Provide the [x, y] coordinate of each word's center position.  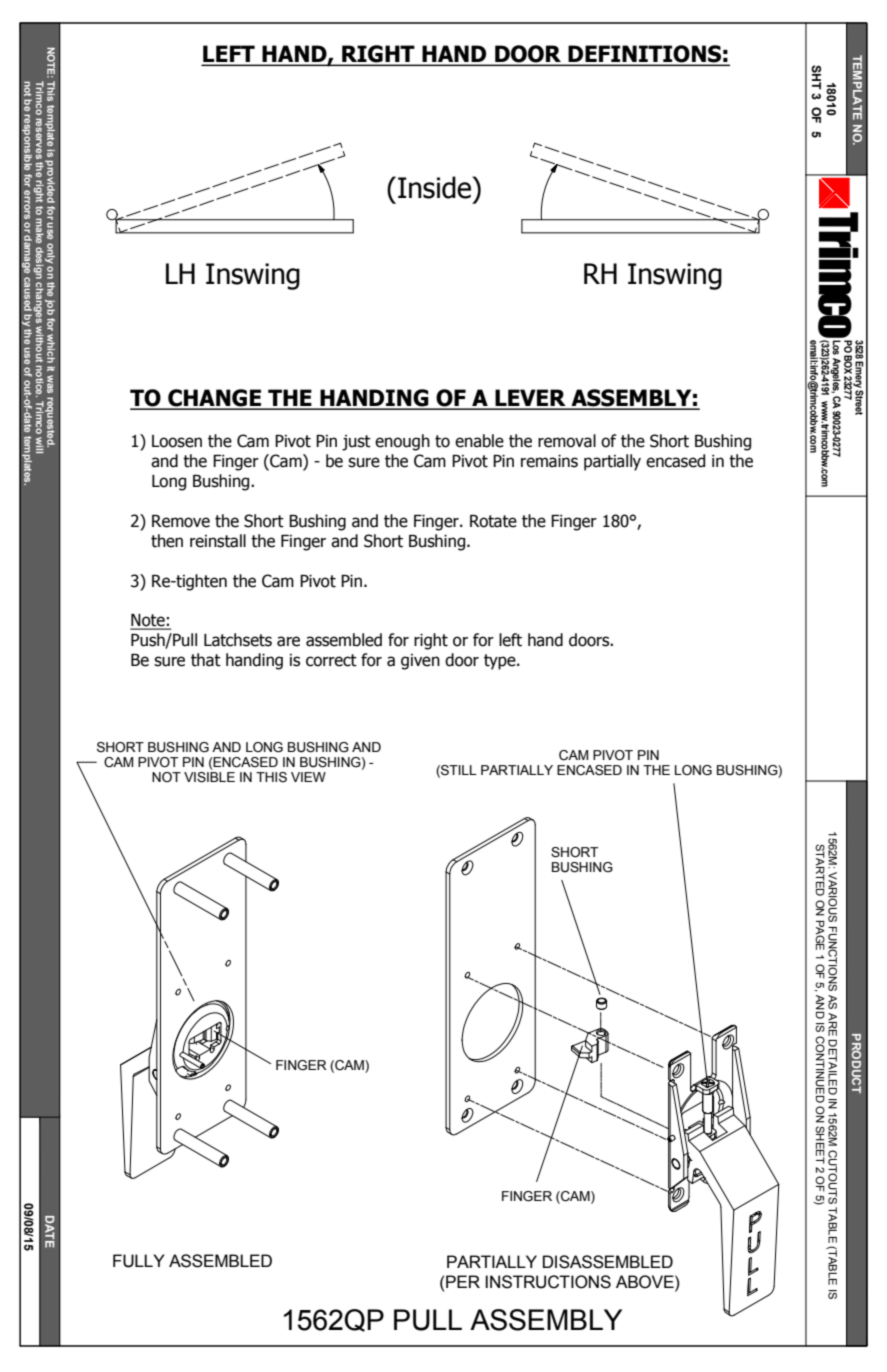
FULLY [139, 1261]
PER [463, 1281]
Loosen [177, 441]
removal [567, 441]
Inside [435, 187]
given [420, 662]
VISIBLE [209, 777]
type [501, 662]
